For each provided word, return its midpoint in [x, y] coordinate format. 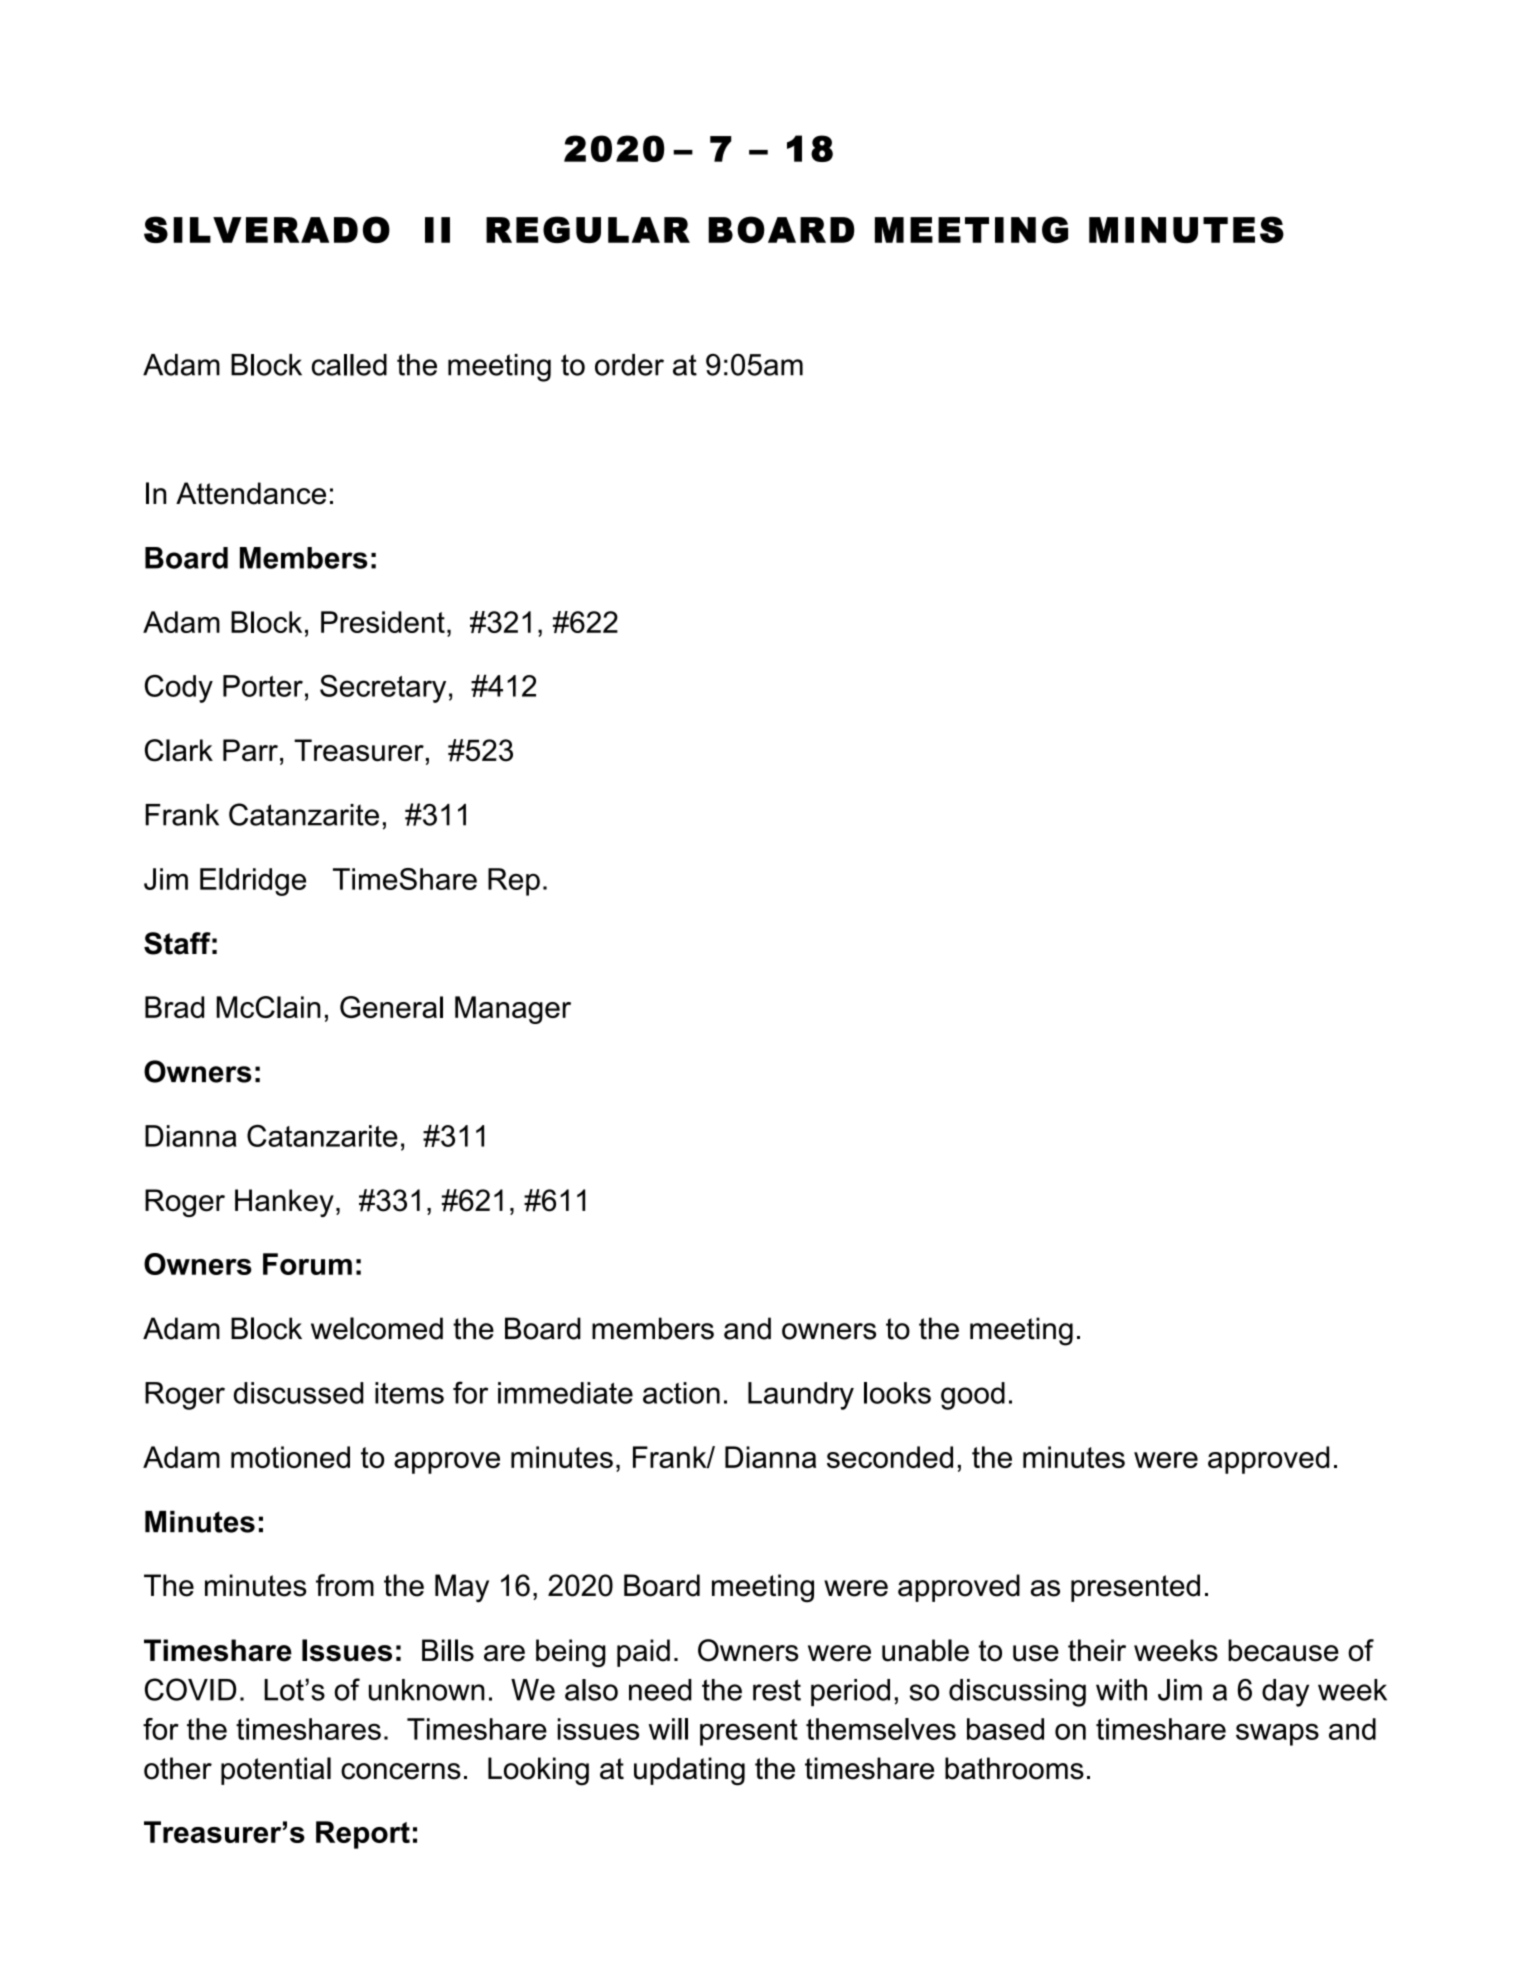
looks [897, 1393]
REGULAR [588, 229]
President [383, 622]
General [391, 1007]
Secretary [383, 688]
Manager [513, 1010]
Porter [263, 686]
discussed [299, 1393]
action [681, 1393]
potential [276, 1771]
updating [689, 1771]
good [973, 1396]
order [629, 365]
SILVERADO [267, 229]
